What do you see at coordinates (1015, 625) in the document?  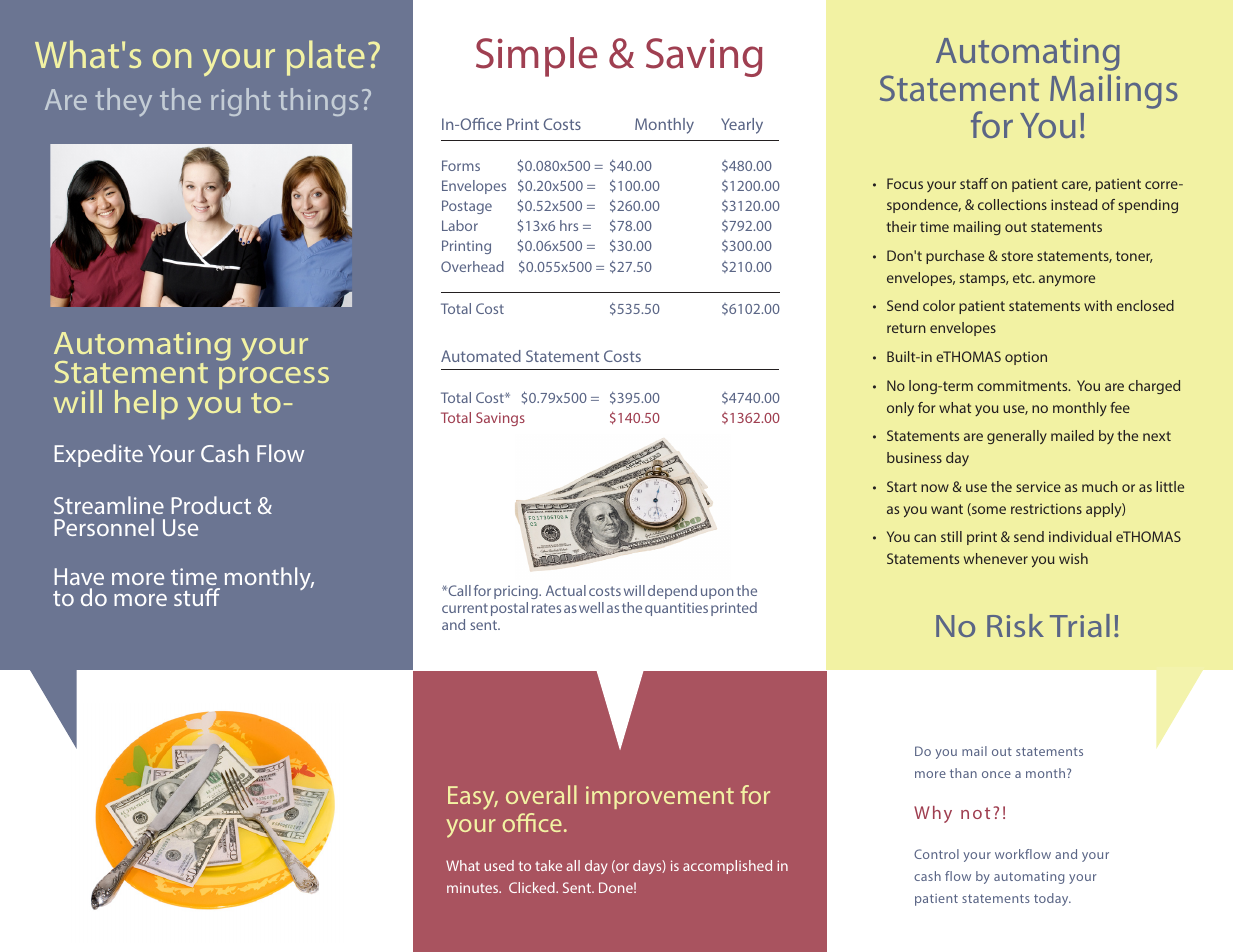 I see `Risk` at bounding box center [1015, 625].
